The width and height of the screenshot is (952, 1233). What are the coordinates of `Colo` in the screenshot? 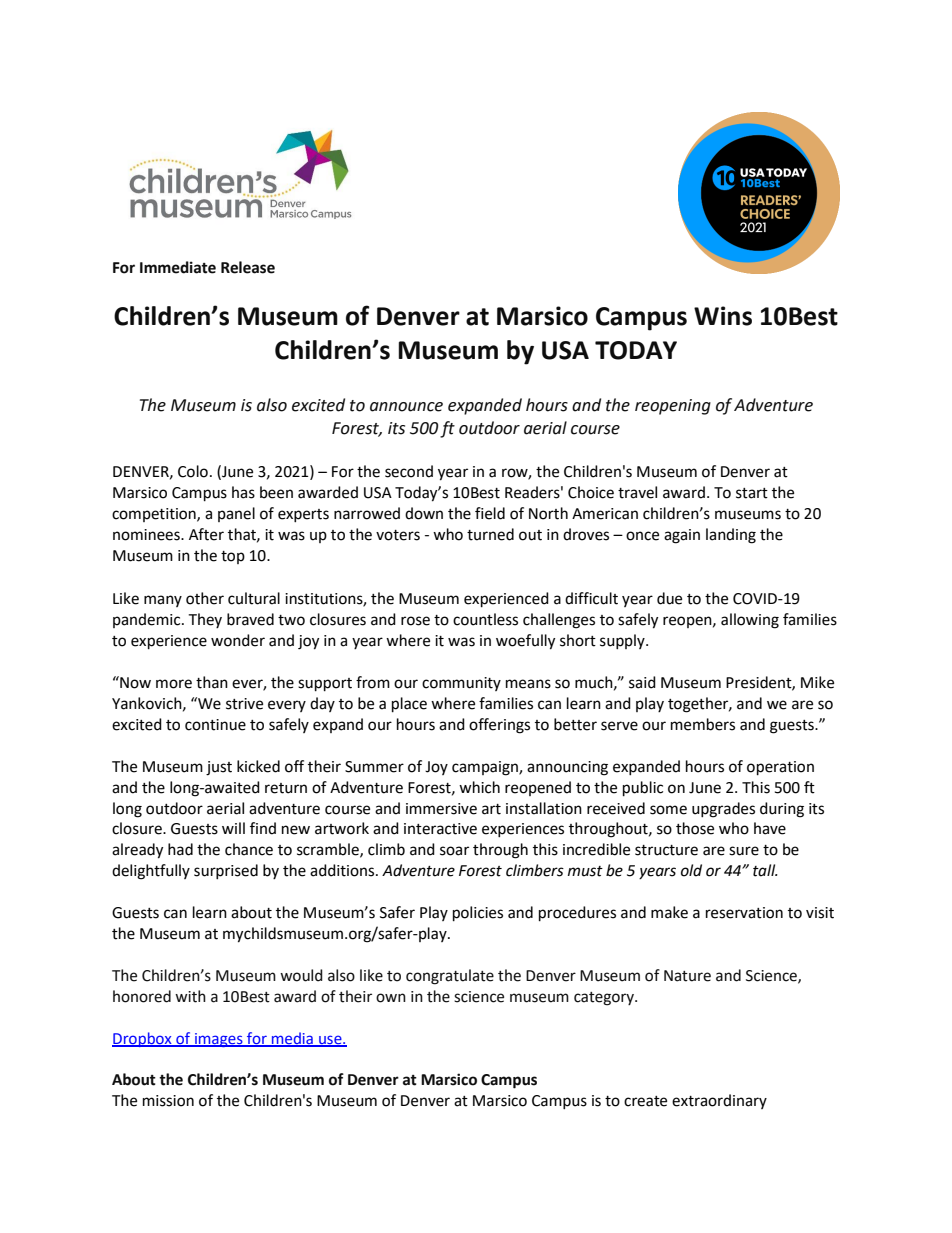 It's located at (193, 471).
